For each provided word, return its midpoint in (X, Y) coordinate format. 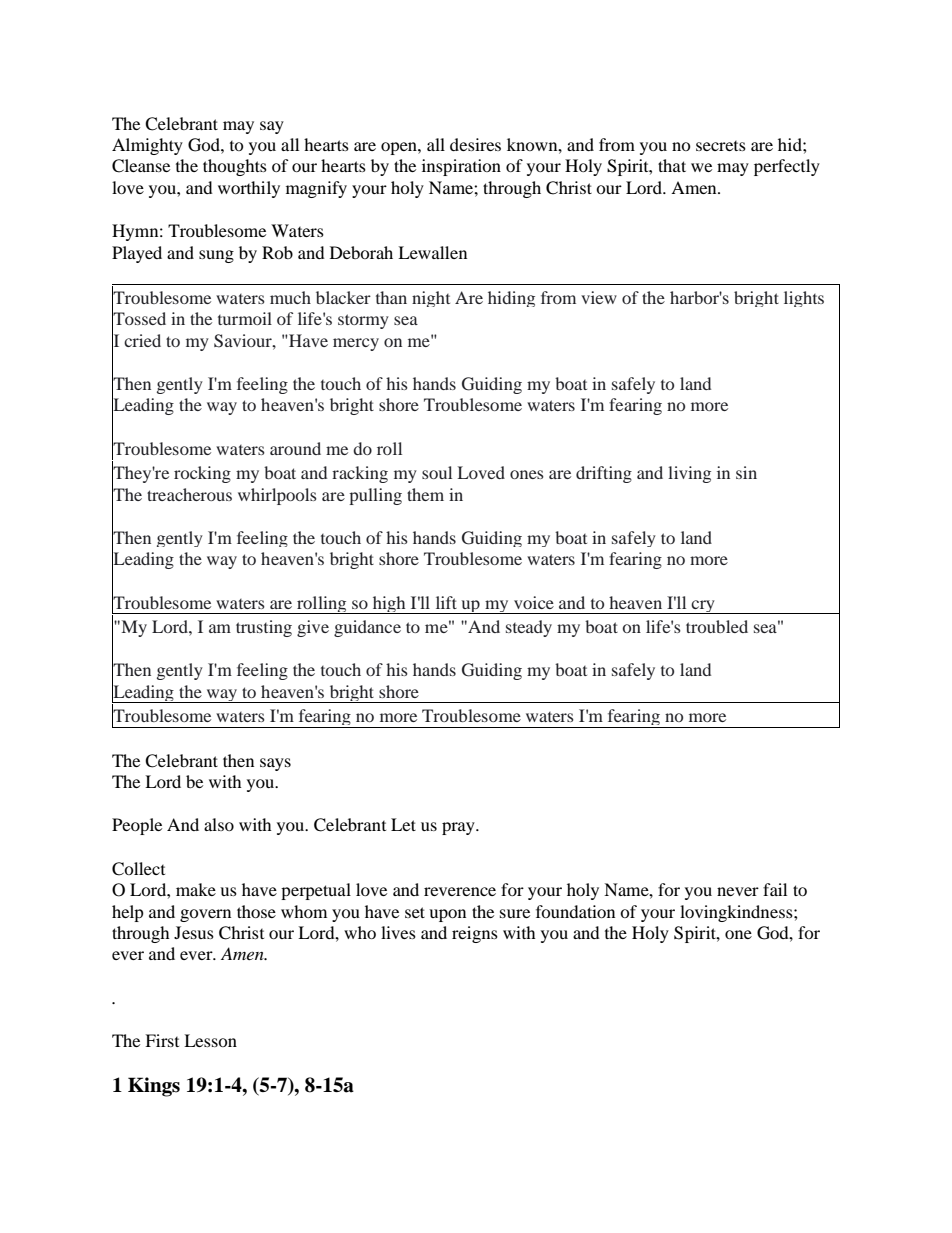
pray (459, 828)
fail (775, 889)
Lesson (210, 1040)
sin (746, 472)
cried (142, 340)
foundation (575, 911)
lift (446, 602)
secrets (721, 146)
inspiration (461, 167)
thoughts (235, 167)
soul (437, 472)
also (219, 824)
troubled (717, 626)
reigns (475, 934)
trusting (264, 628)
